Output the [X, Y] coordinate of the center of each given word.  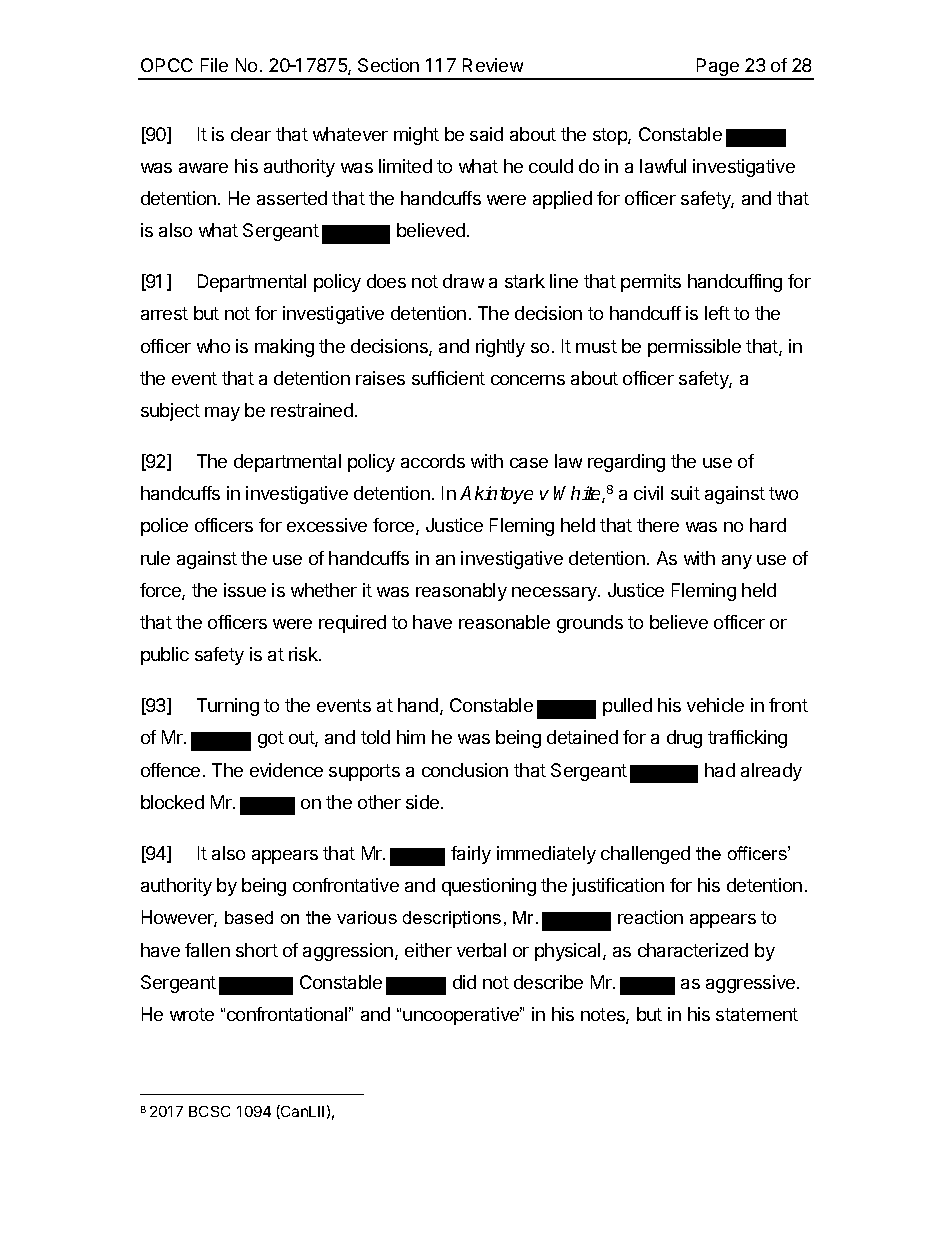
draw [463, 281]
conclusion [465, 770]
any [737, 562]
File [214, 65]
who [213, 346]
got [271, 739]
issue [245, 590]
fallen [207, 950]
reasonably [461, 592]
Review [493, 65]
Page [718, 68]
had [720, 770]
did [464, 982]
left [717, 313]
